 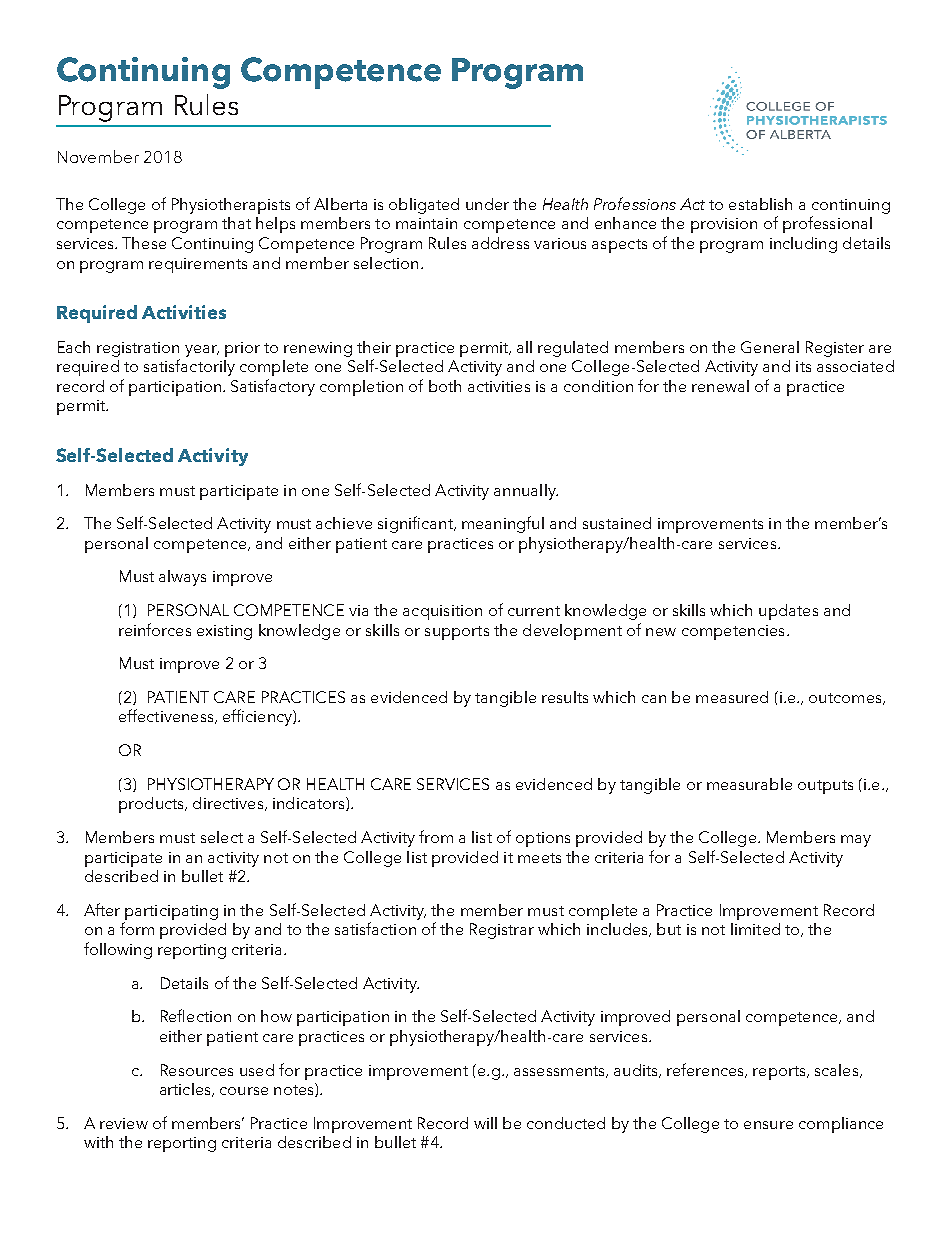 What do you see at coordinates (155, 629) in the document?
I see `reinforces` at bounding box center [155, 629].
